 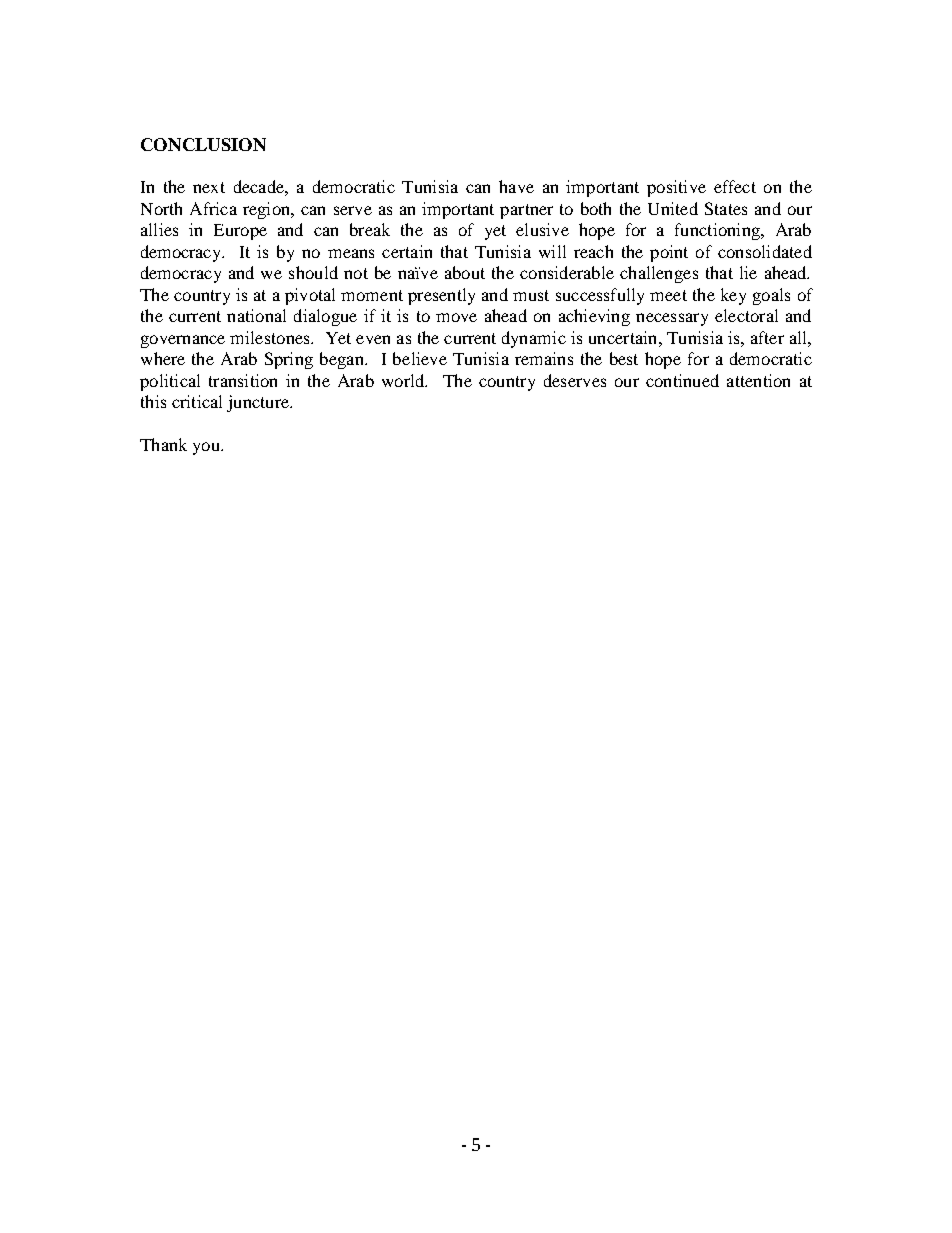 I want to click on continued, so click(x=682, y=380).
